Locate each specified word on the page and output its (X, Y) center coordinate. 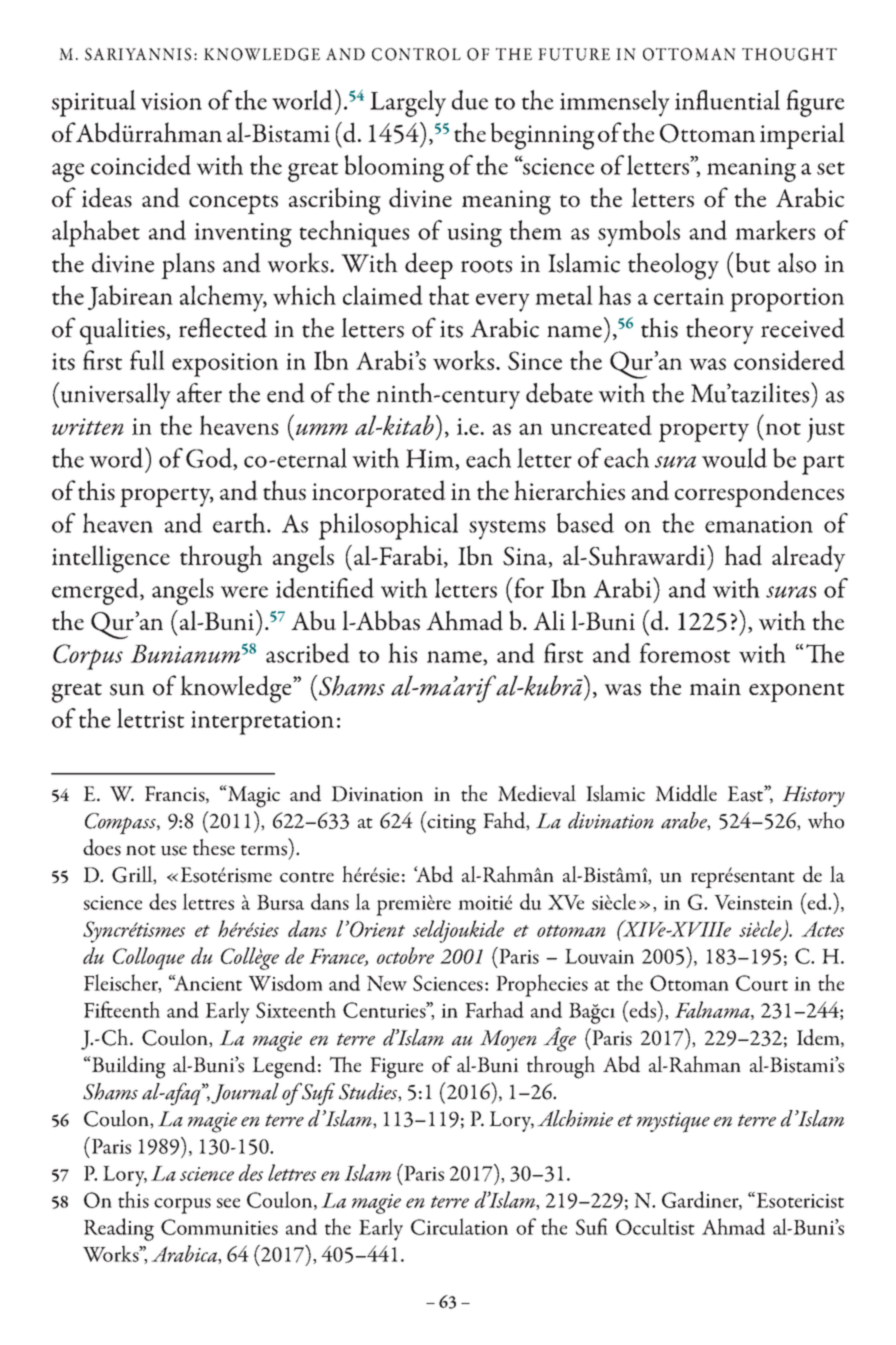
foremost (684, 653)
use (174, 851)
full (147, 360)
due (470, 100)
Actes (822, 929)
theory (720, 331)
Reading (119, 1229)
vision (171, 101)
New (387, 983)
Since (535, 360)
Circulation (459, 1226)
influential (727, 100)
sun (127, 689)
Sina (526, 557)
